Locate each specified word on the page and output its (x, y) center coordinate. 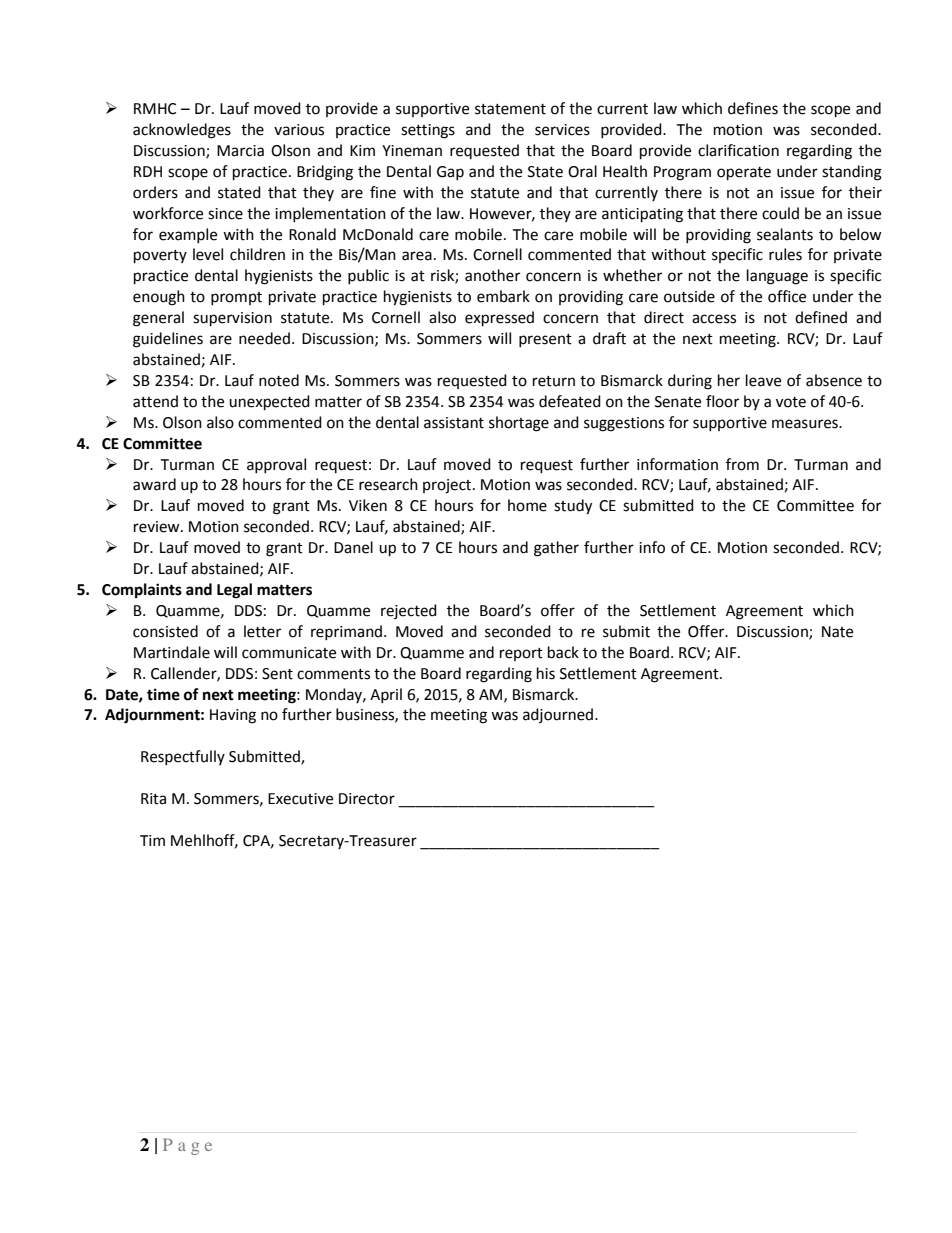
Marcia (240, 151)
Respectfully (183, 757)
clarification (738, 150)
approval (276, 465)
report (521, 654)
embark (503, 296)
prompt (236, 298)
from (742, 464)
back (563, 652)
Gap (450, 173)
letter (262, 631)
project (448, 486)
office (787, 296)
